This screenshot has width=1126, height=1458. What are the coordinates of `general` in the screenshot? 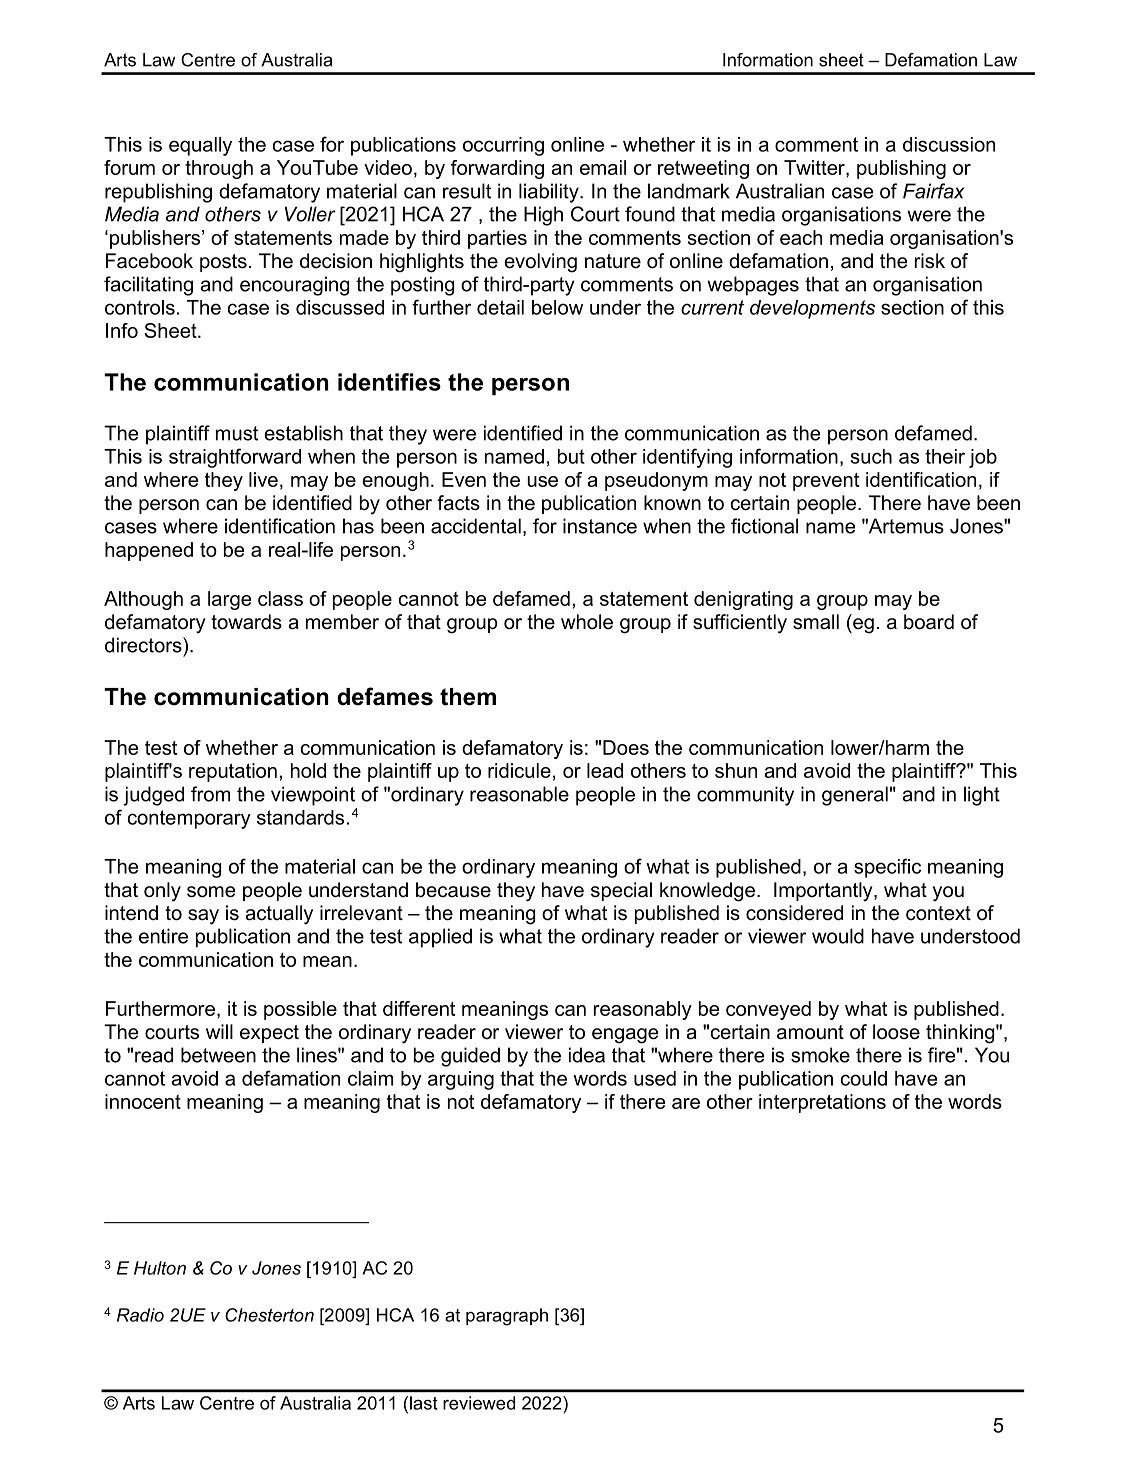 It's located at (855, 796).
